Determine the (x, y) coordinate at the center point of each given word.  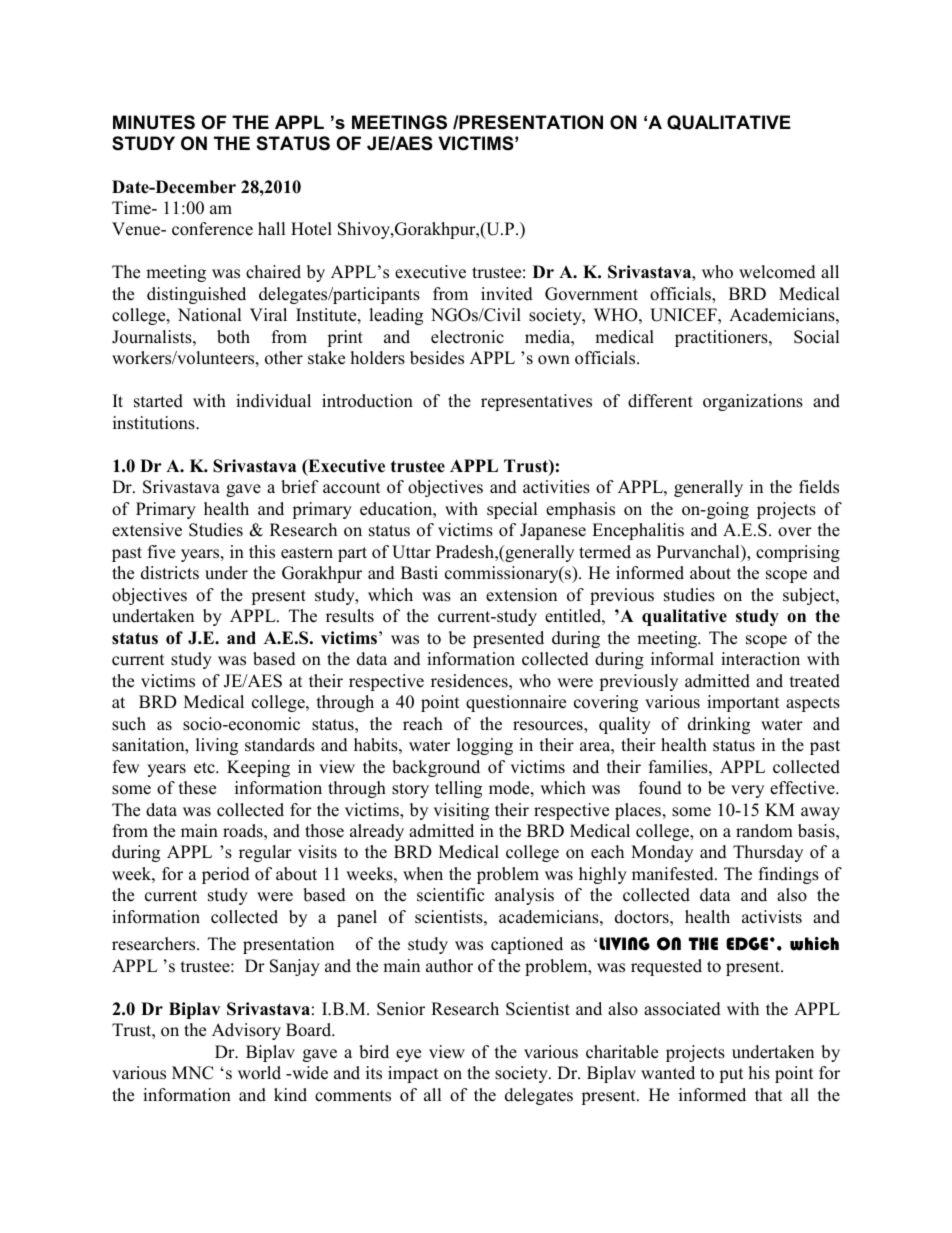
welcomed (777, 272)
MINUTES (154, 122)
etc (205, 768)
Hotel (311, 229)
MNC (193, 1073)
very (747, 791)
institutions (155, 423)
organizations (753, 402)
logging (485, 746)
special (512, 510)
